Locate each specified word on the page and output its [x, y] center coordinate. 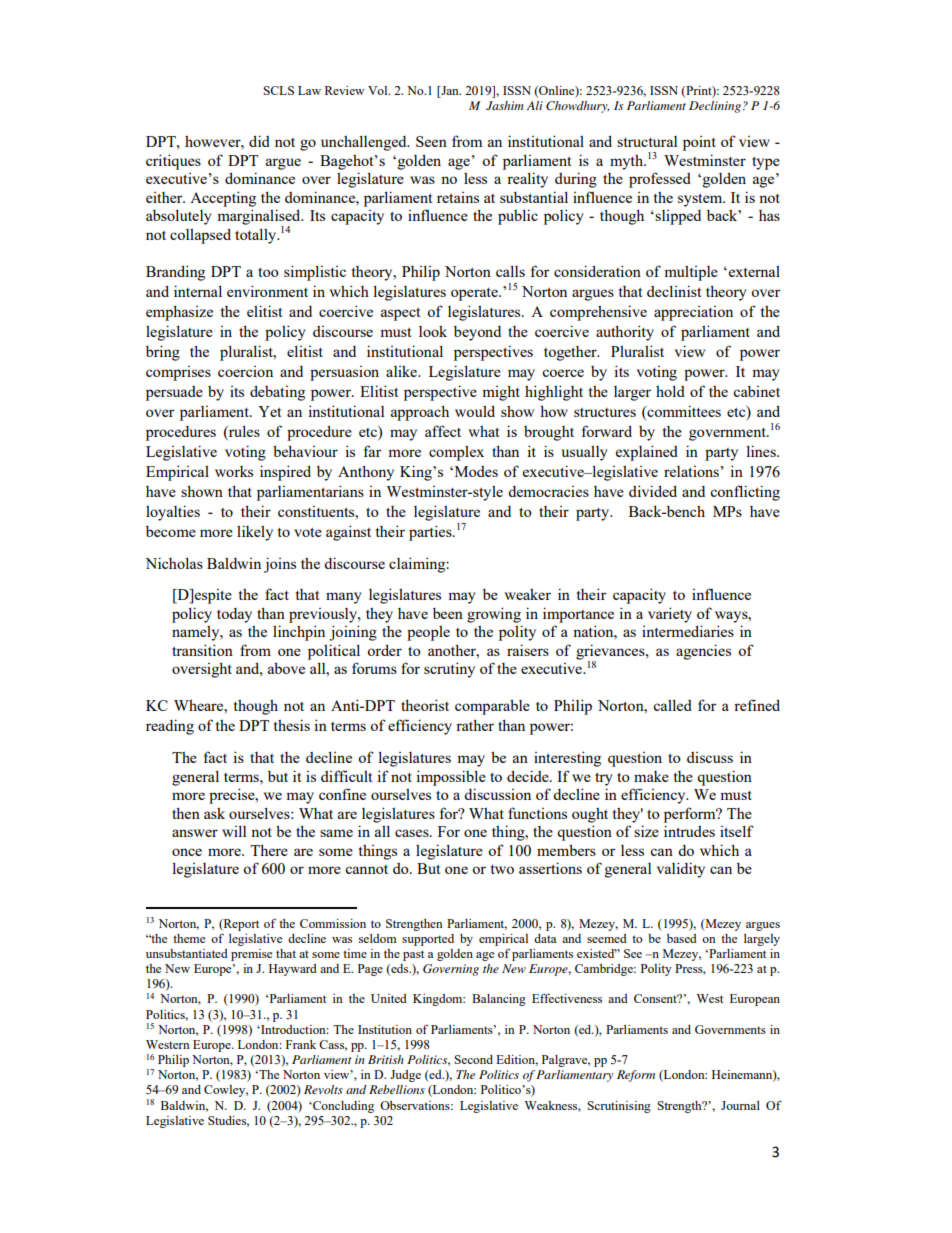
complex [456, 453]
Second [473, 1059]
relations [691, 471]
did [259, 141]
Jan [450, 90]
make [651, 776]
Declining [715, 107]
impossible [451, 778]
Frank [301, 1044]
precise [233, 796]
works [234, 471]
